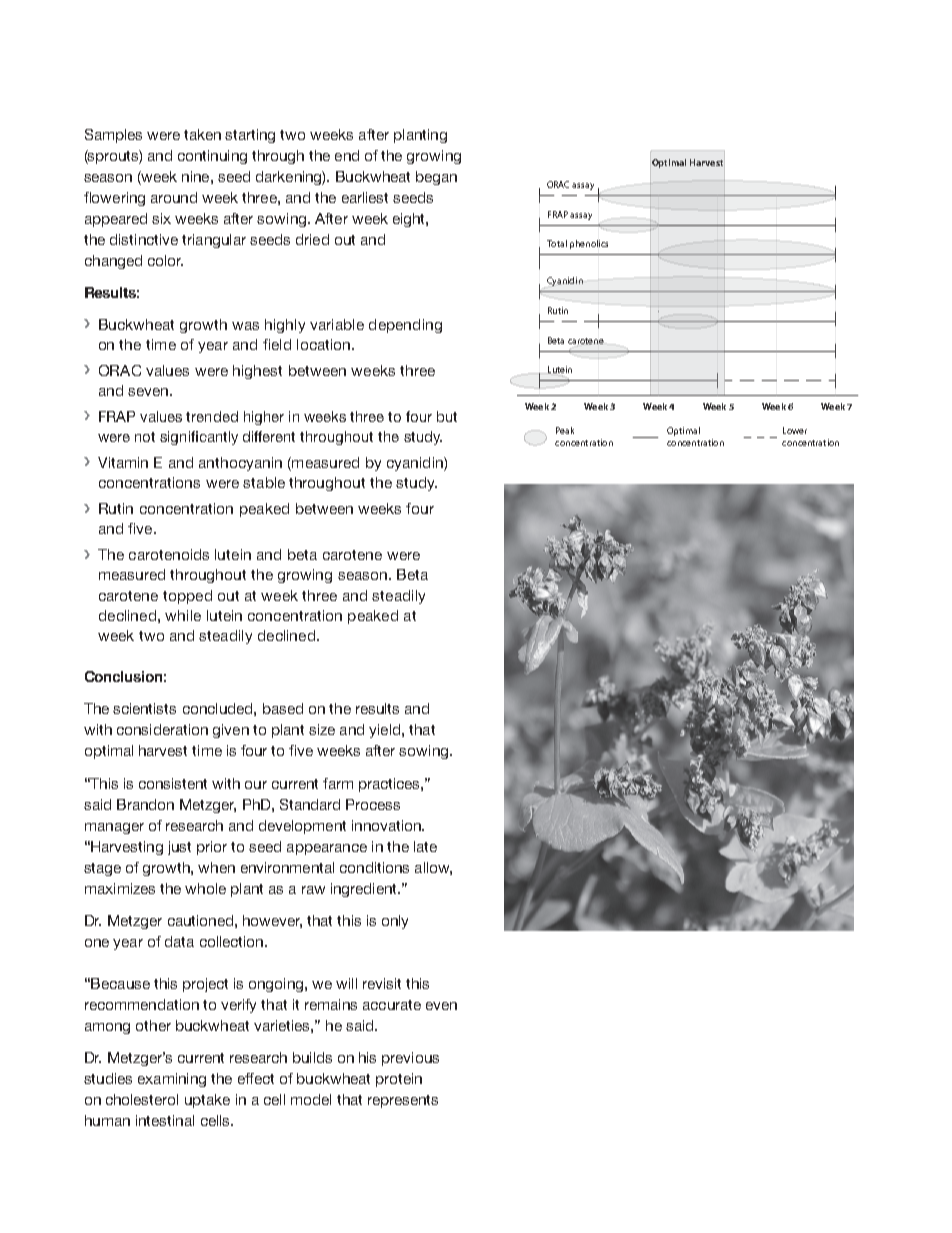 The width and height of the screenshot is (952, 1233). What do you see at coordinates (183, 615) in the screenshot?
I see `while` at bounding box center [183, 615].
